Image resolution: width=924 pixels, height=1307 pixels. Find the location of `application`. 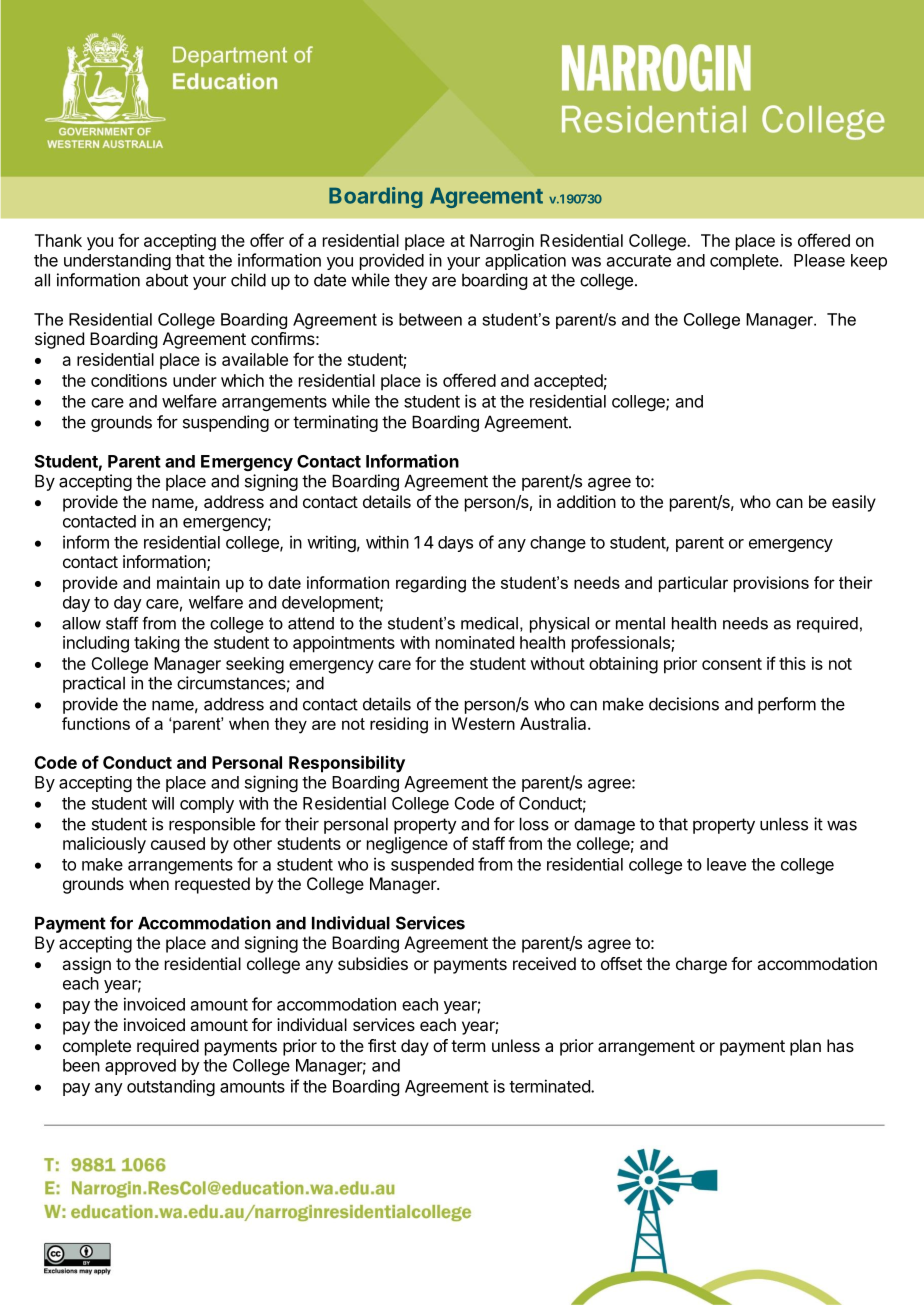

application is located at coordinates (525, 261).
